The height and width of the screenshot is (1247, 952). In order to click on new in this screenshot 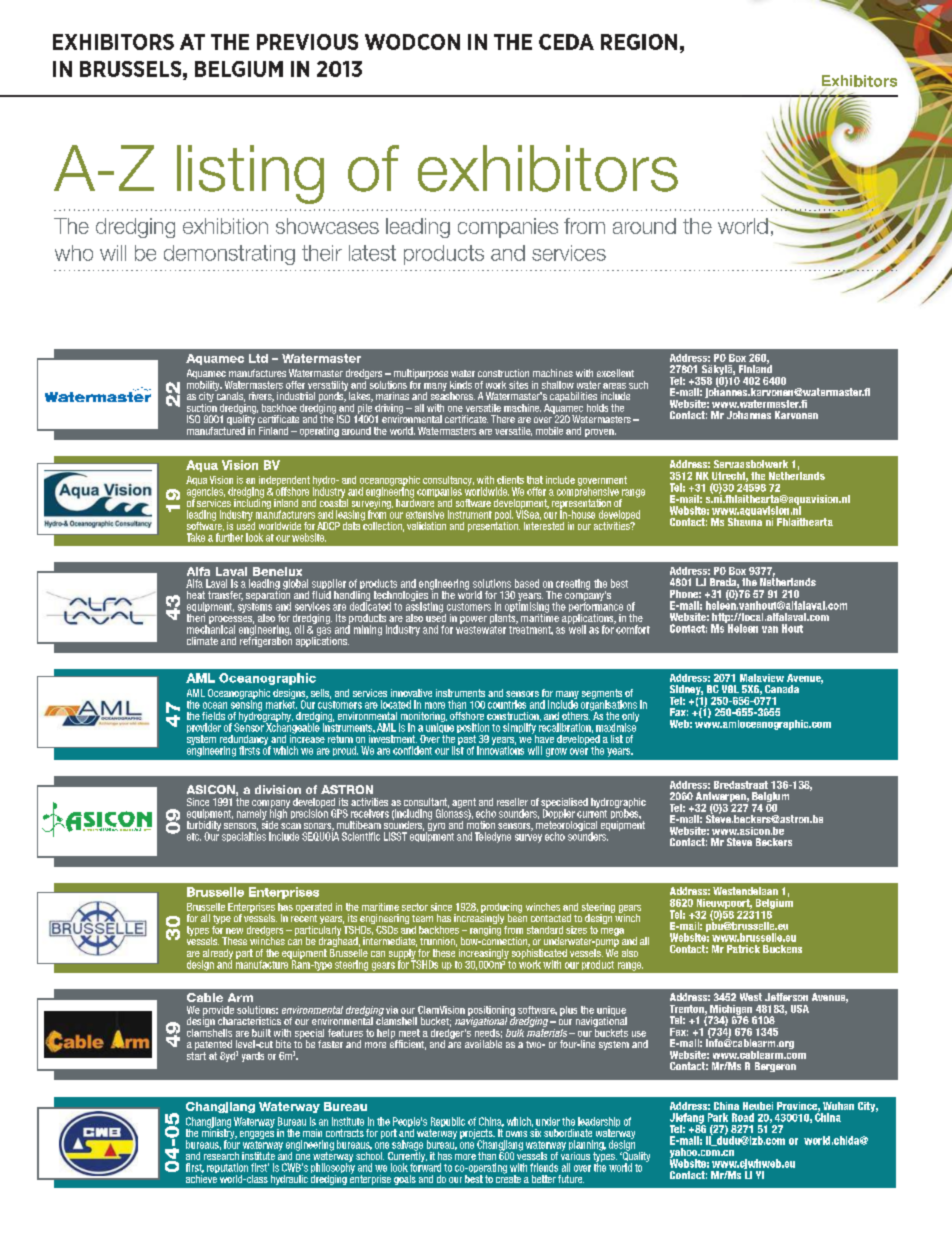, I will do `click(234, 931)`.
